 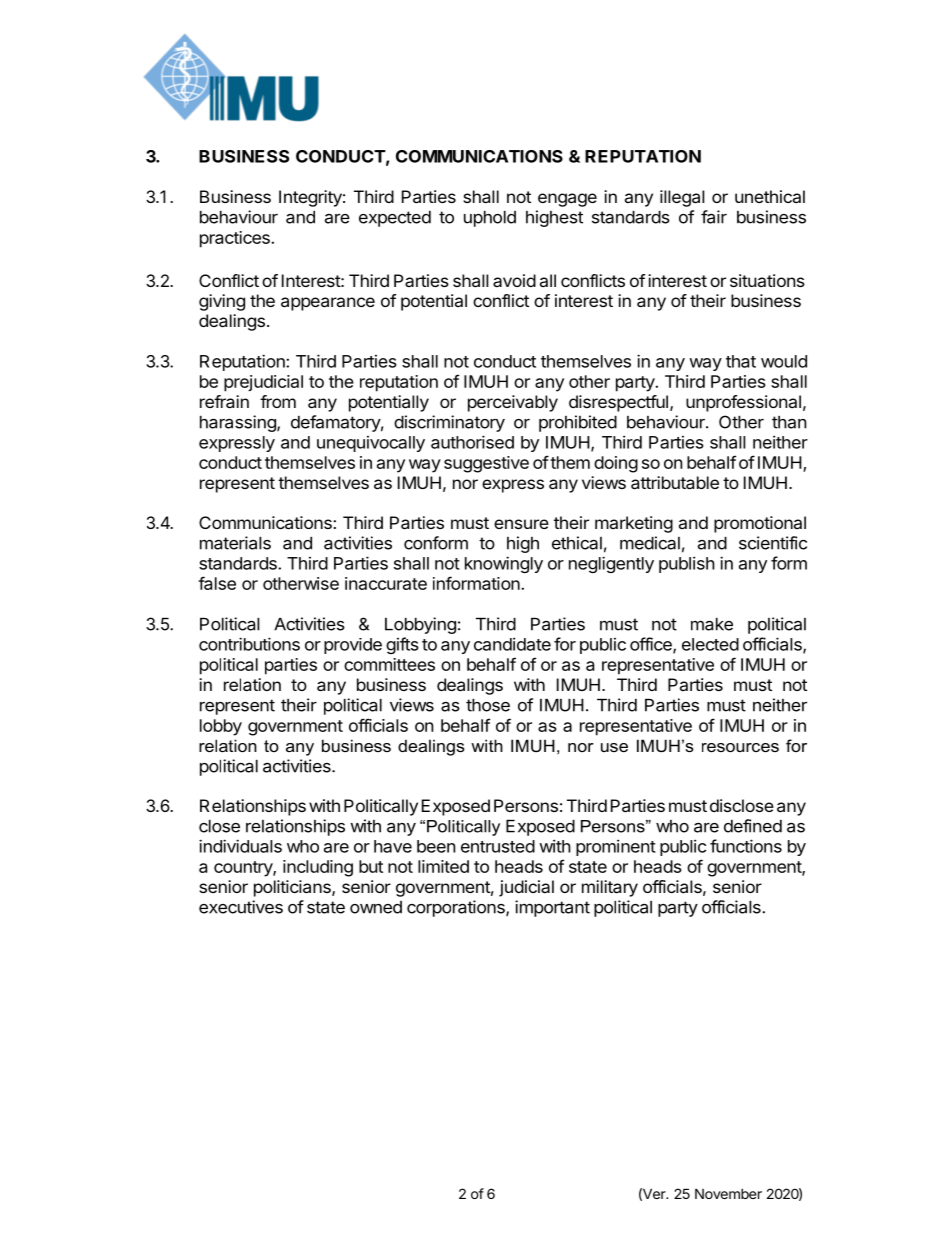 What do you see at coordinates (490, 219) in the screenshot?
I see `uphold` at bounding box center [490, 219].
